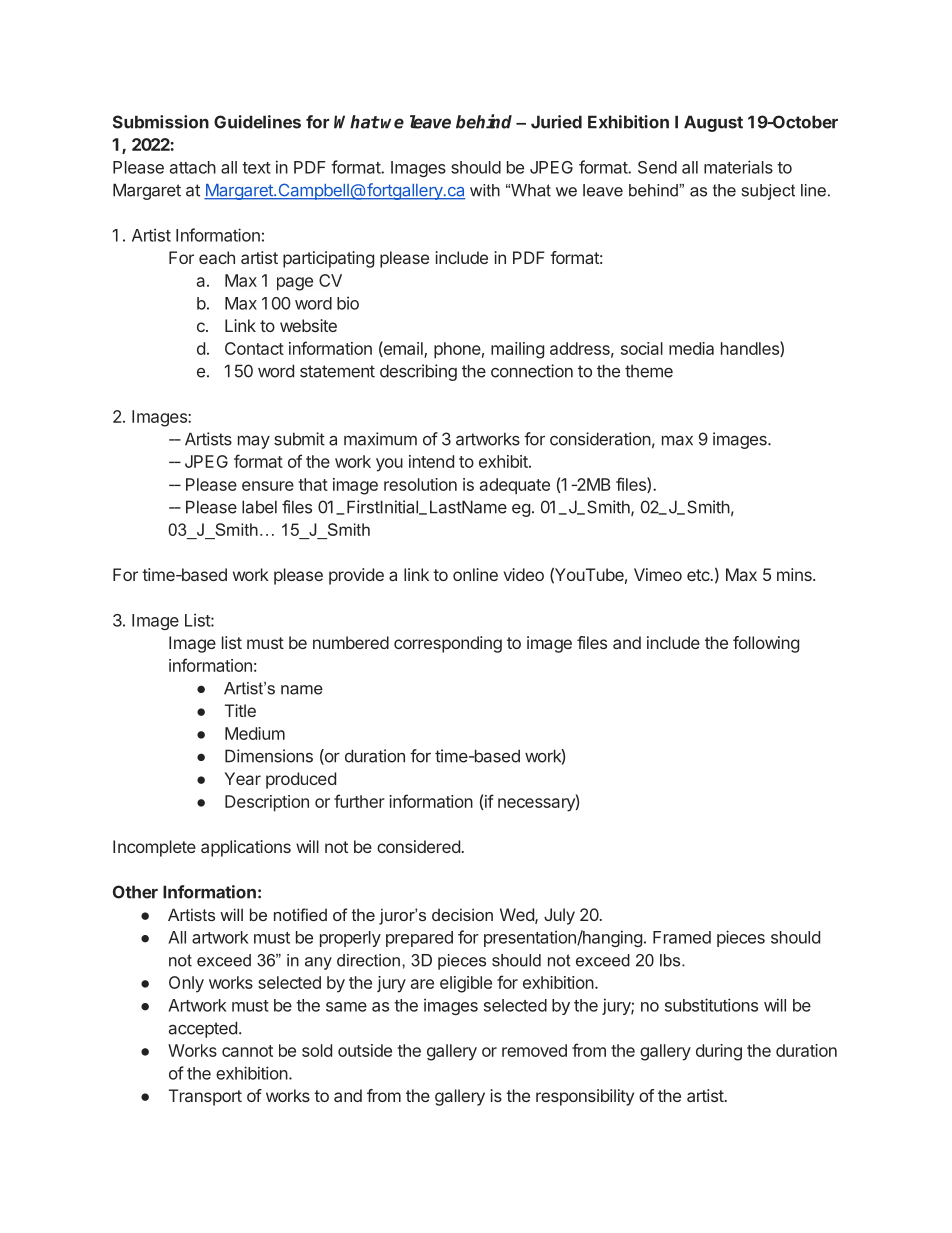  I want to click on removed, so click(534, 1050).
